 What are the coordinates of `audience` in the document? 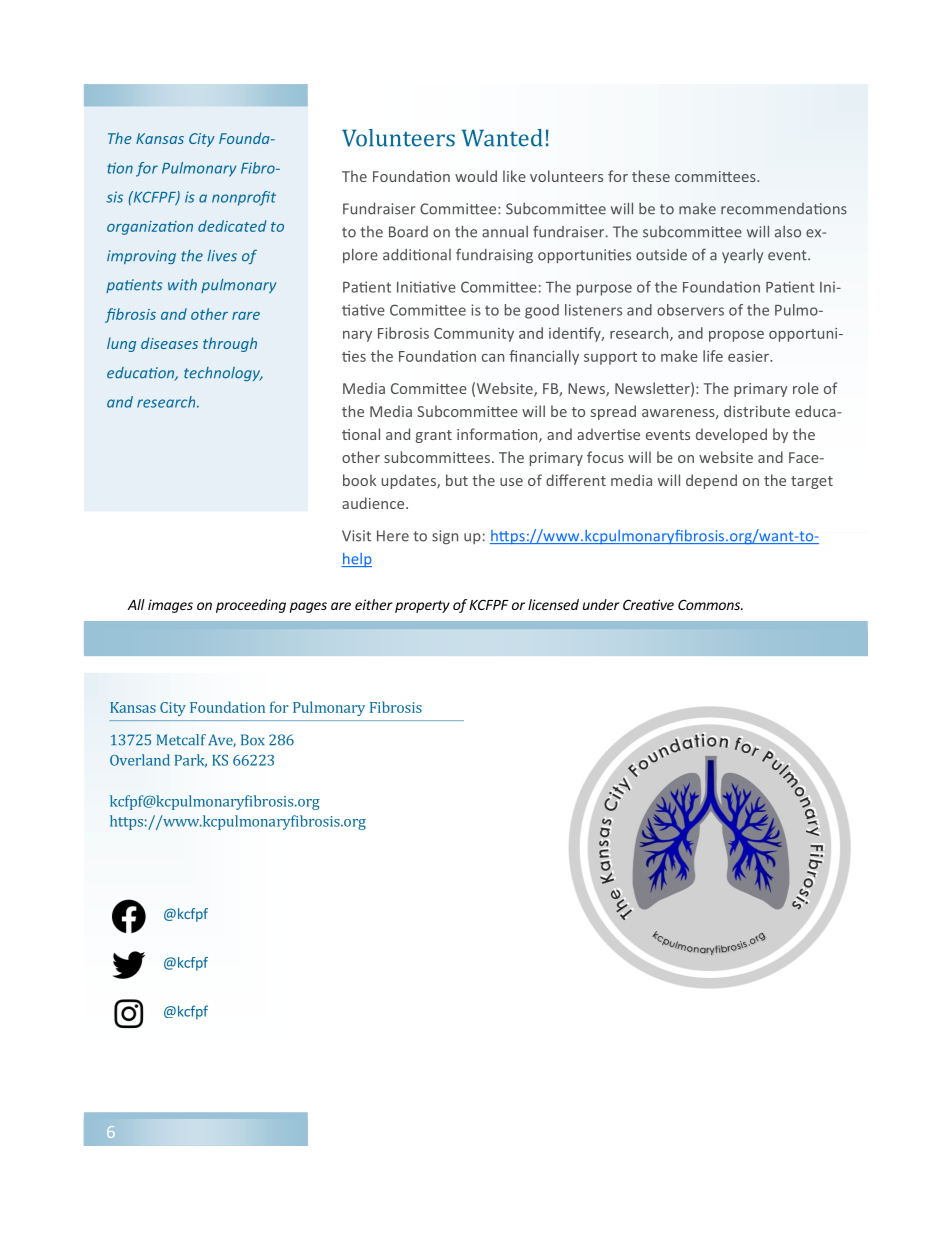 It's located at (374, 503).
